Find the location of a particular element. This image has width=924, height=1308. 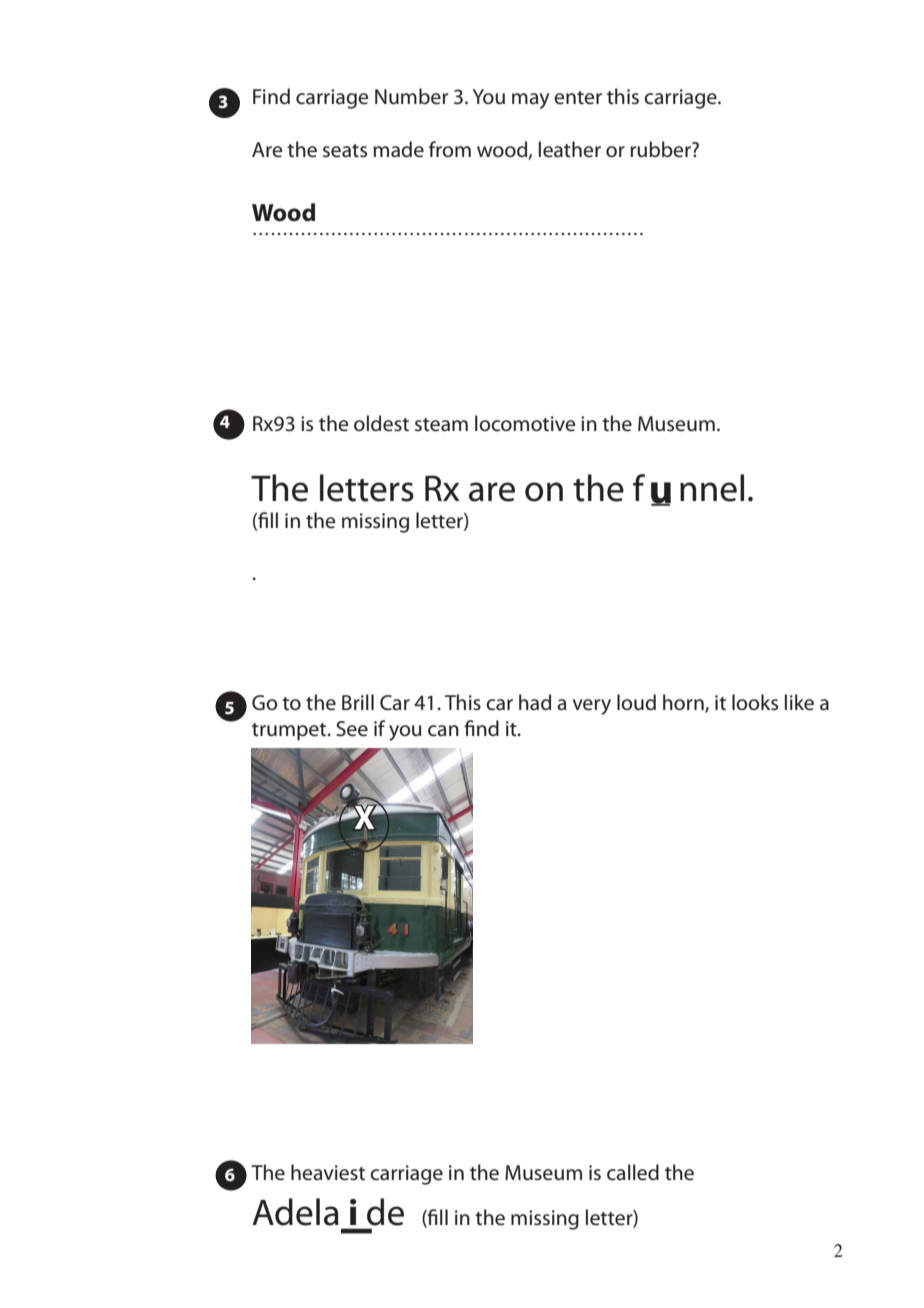

looks is located at coordinates (755, 702).
